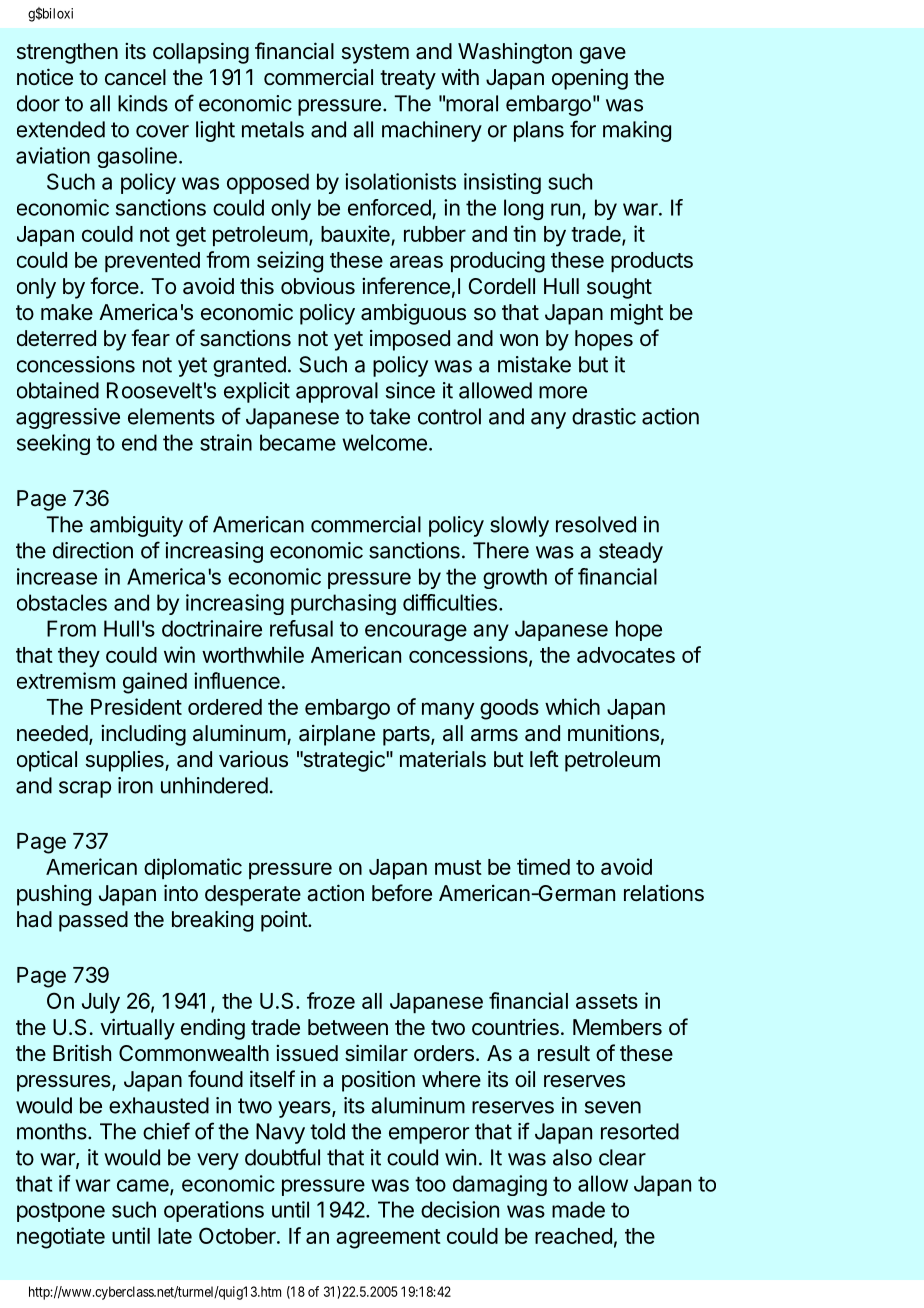 The height and width of the screenshot is (1308, 924). Describe the element at coordinates (596, 524) in the screenshot. I see `resolved` at that location.
